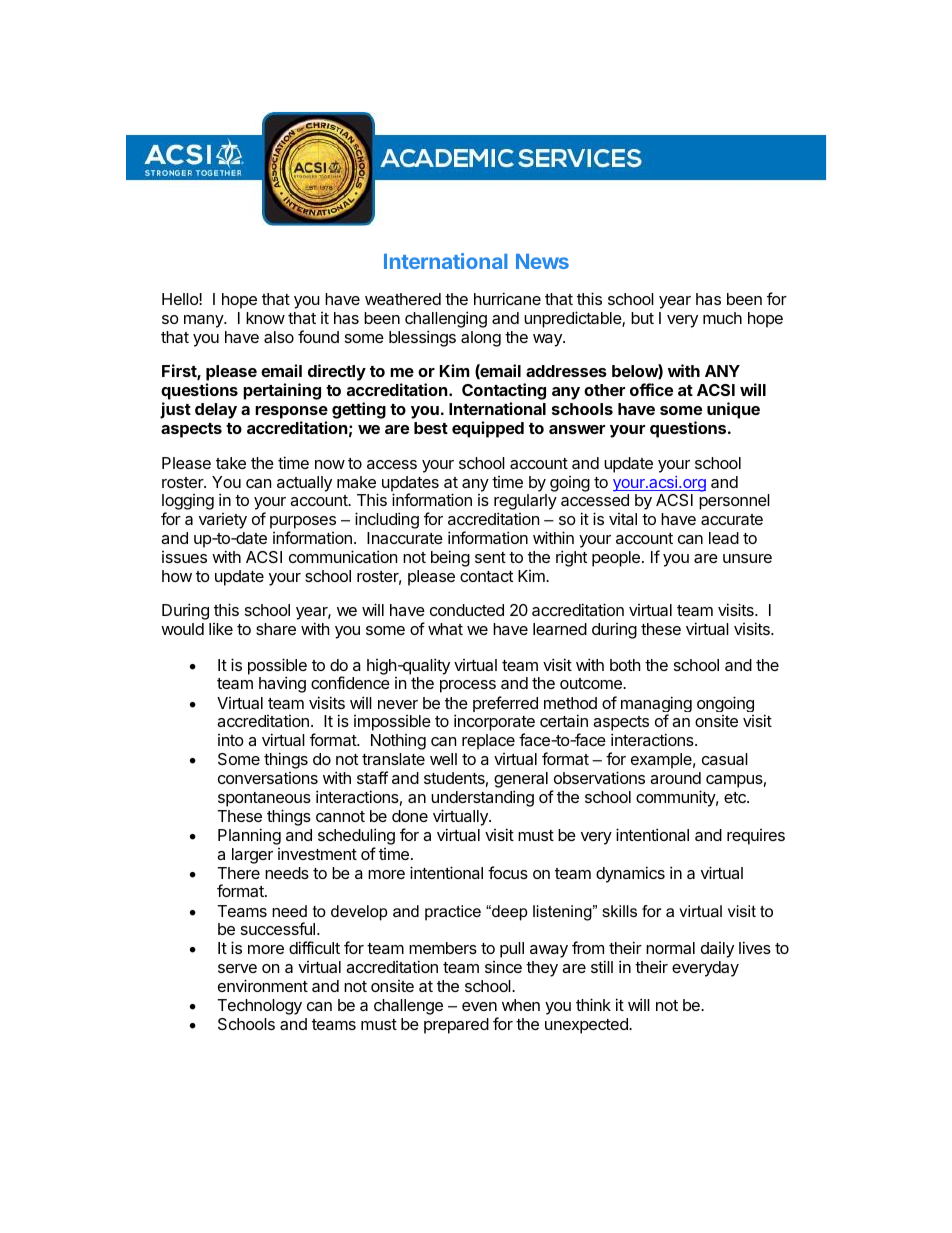 This page has height=1233, width=952. I want to click on normal, so click(670, 948).
